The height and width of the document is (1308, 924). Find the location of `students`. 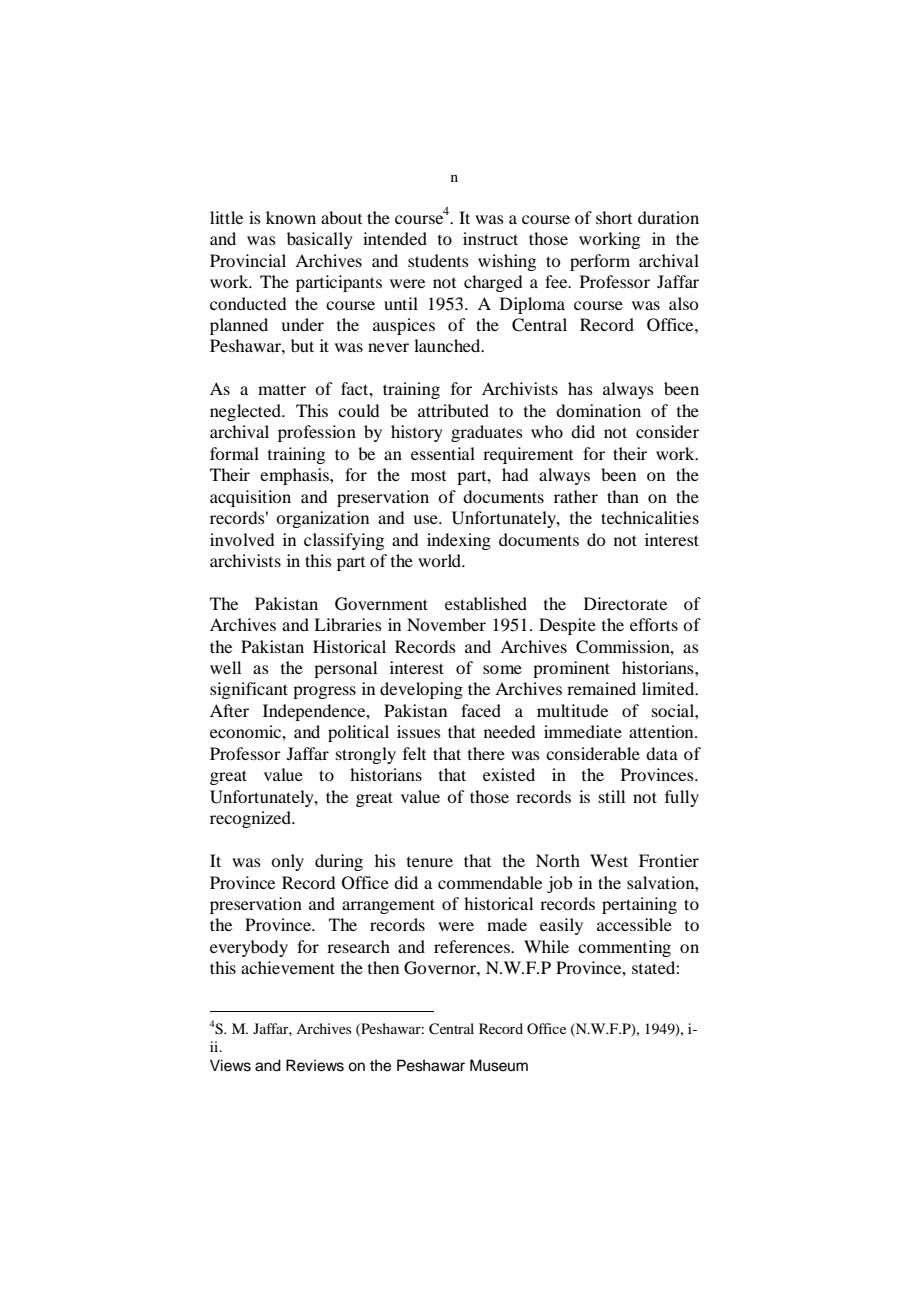

students is located at coordinates (438, 260).
